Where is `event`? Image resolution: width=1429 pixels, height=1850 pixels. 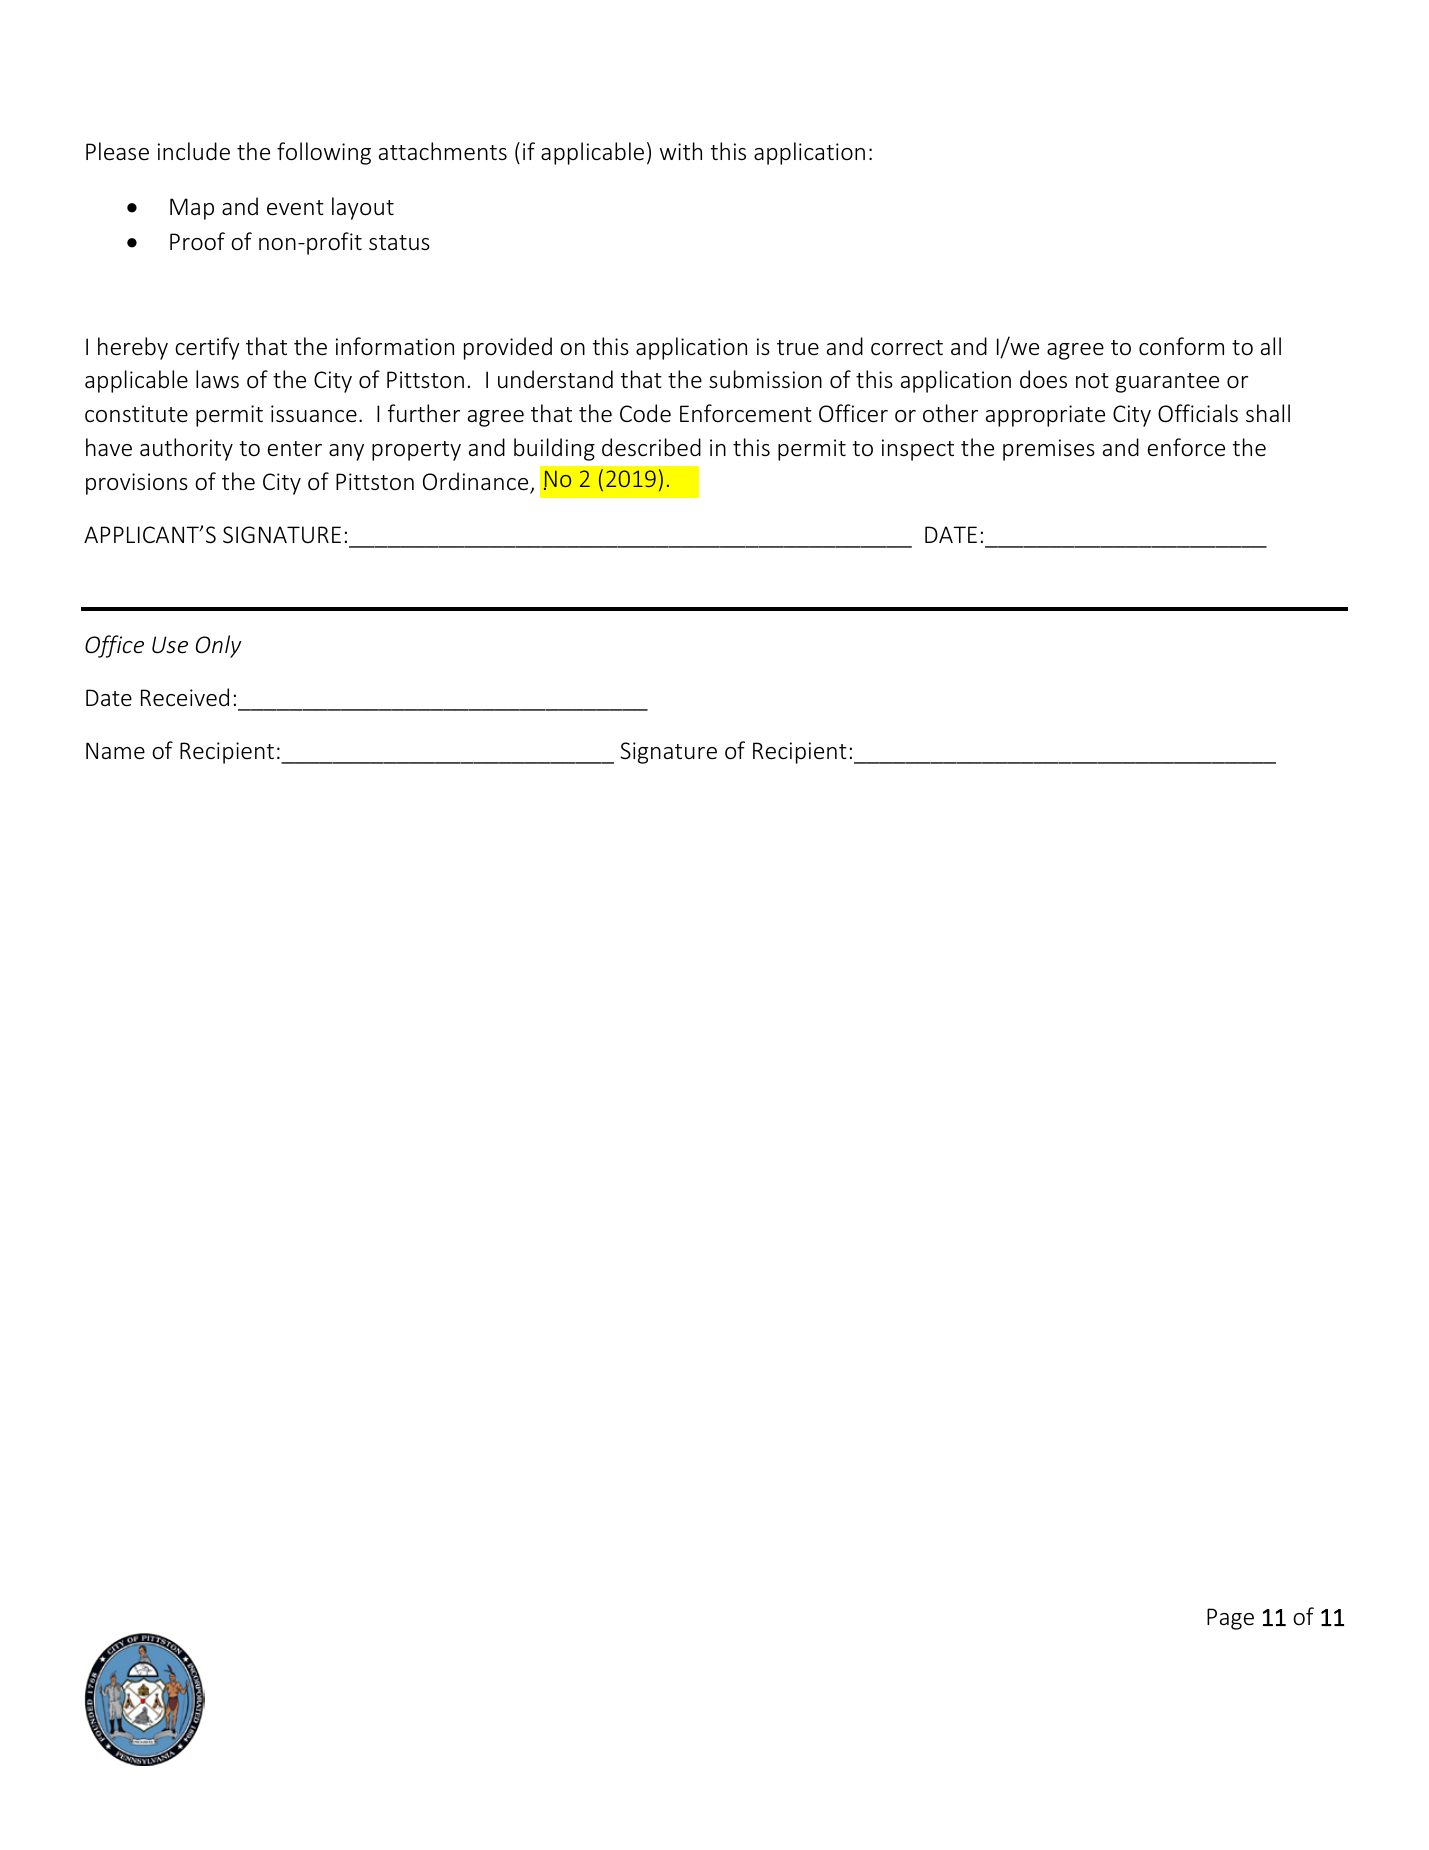 event is located at coordinates (295, 208).
